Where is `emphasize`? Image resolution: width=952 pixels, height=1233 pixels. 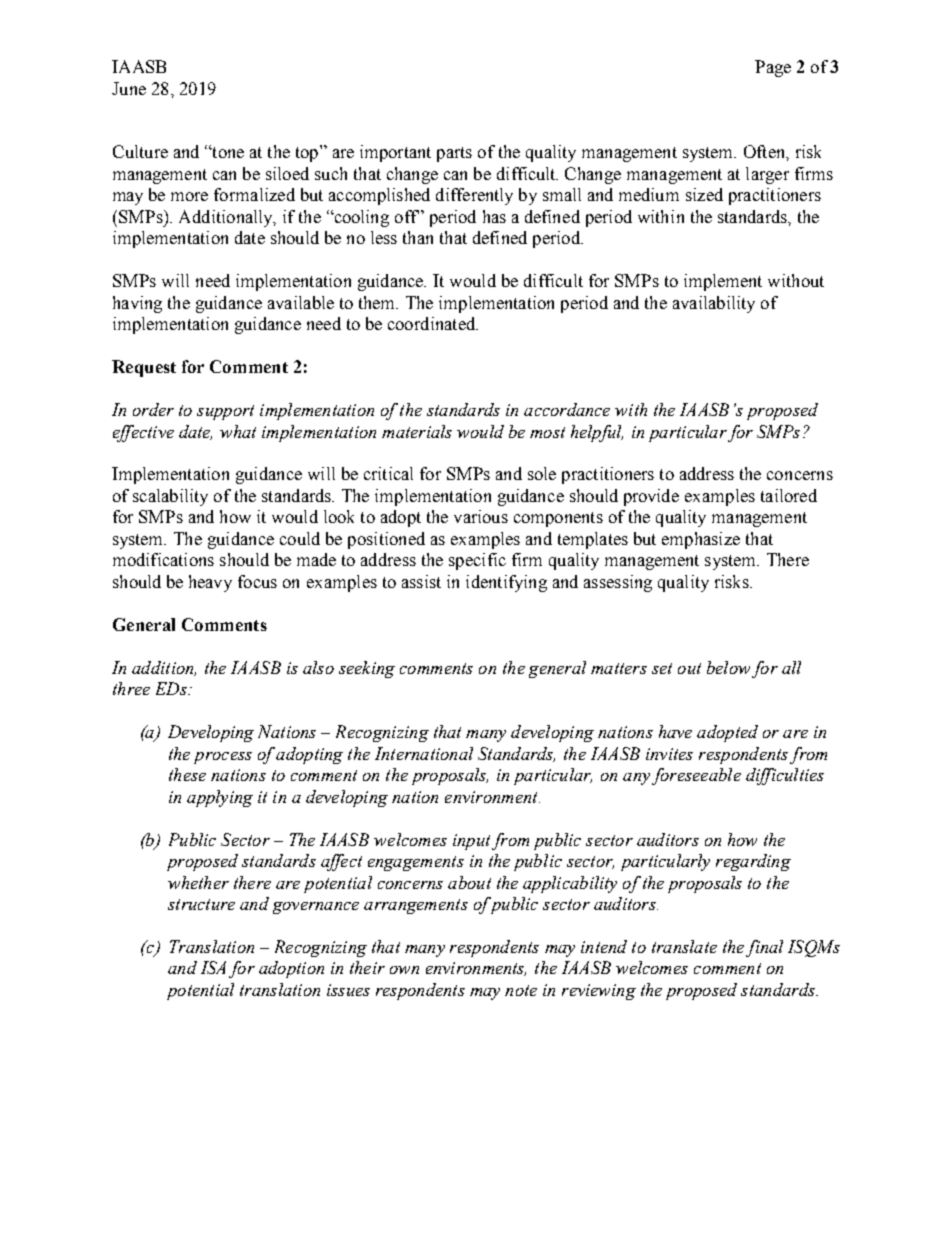 emphasize is located at coordinates (701, 540).
